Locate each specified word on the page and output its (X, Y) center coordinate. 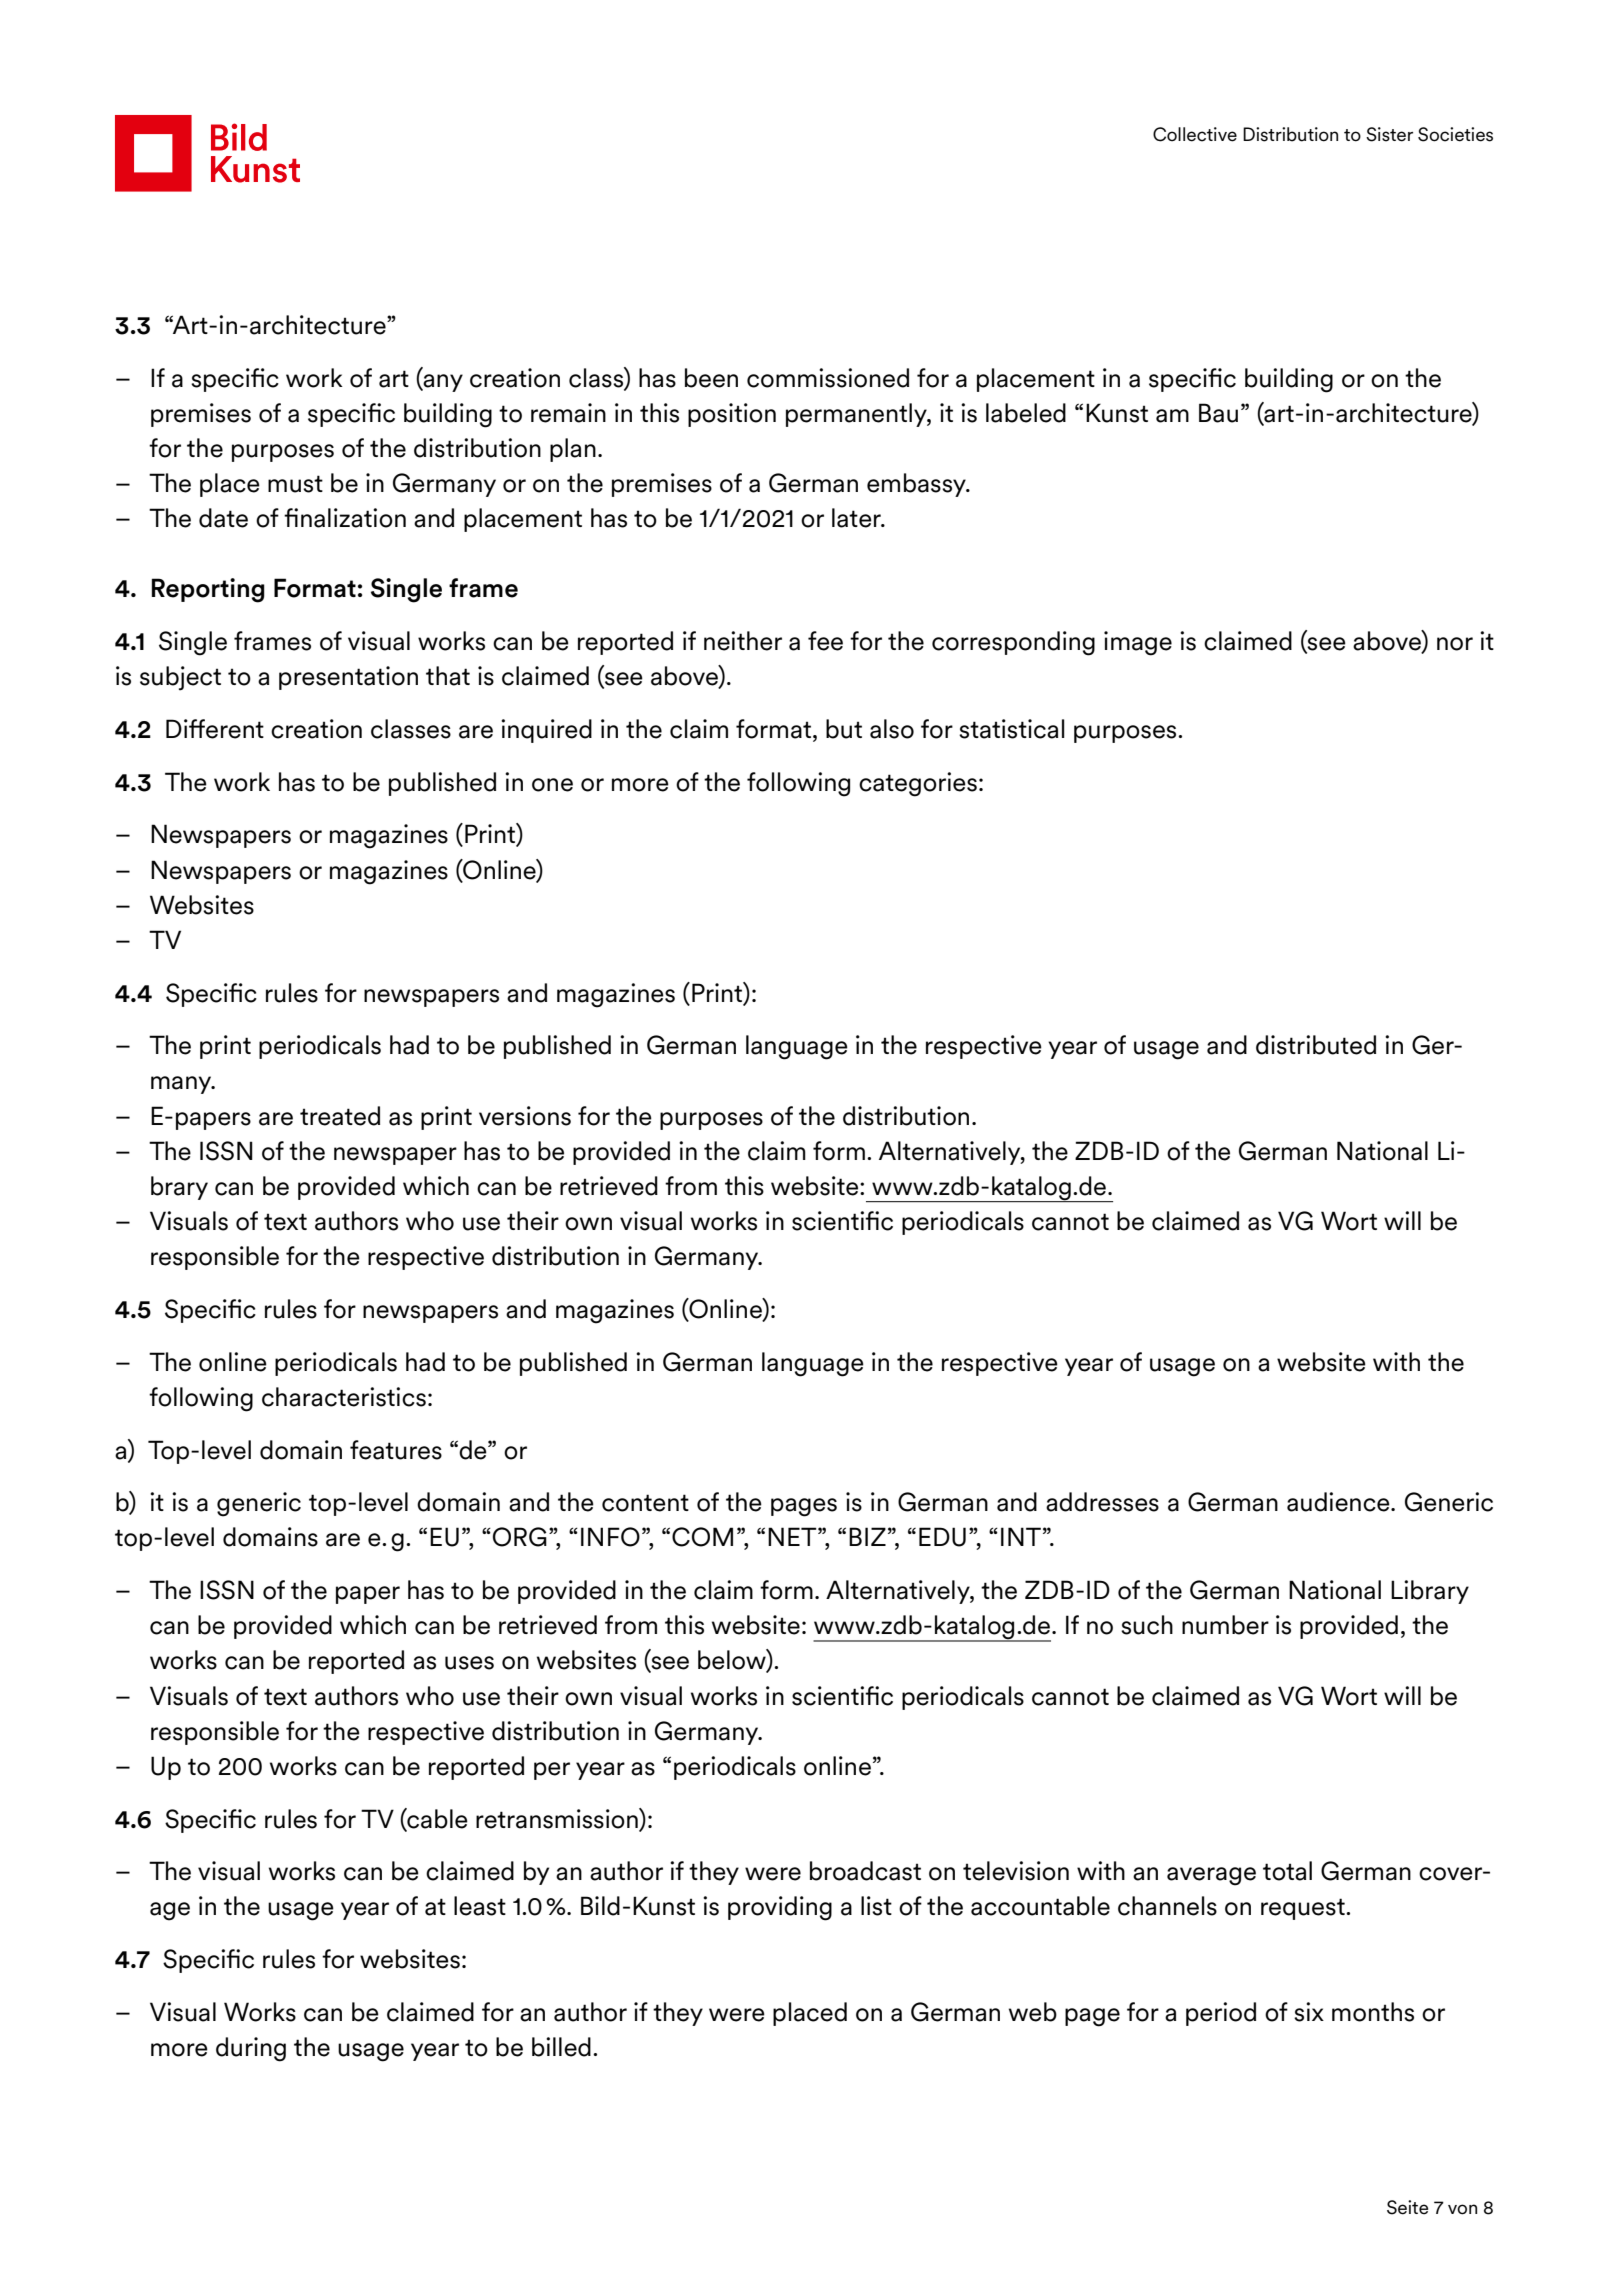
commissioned (828, 378)
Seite (1407, 2207)
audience (1339, 1502)
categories (918, 784)
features (396, 1450)
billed (561, 2047)
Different (215, 729)
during (251, 2049)
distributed (1316, 1045)
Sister (1389, 134)
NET (793, 1536)
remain (568, 413)
